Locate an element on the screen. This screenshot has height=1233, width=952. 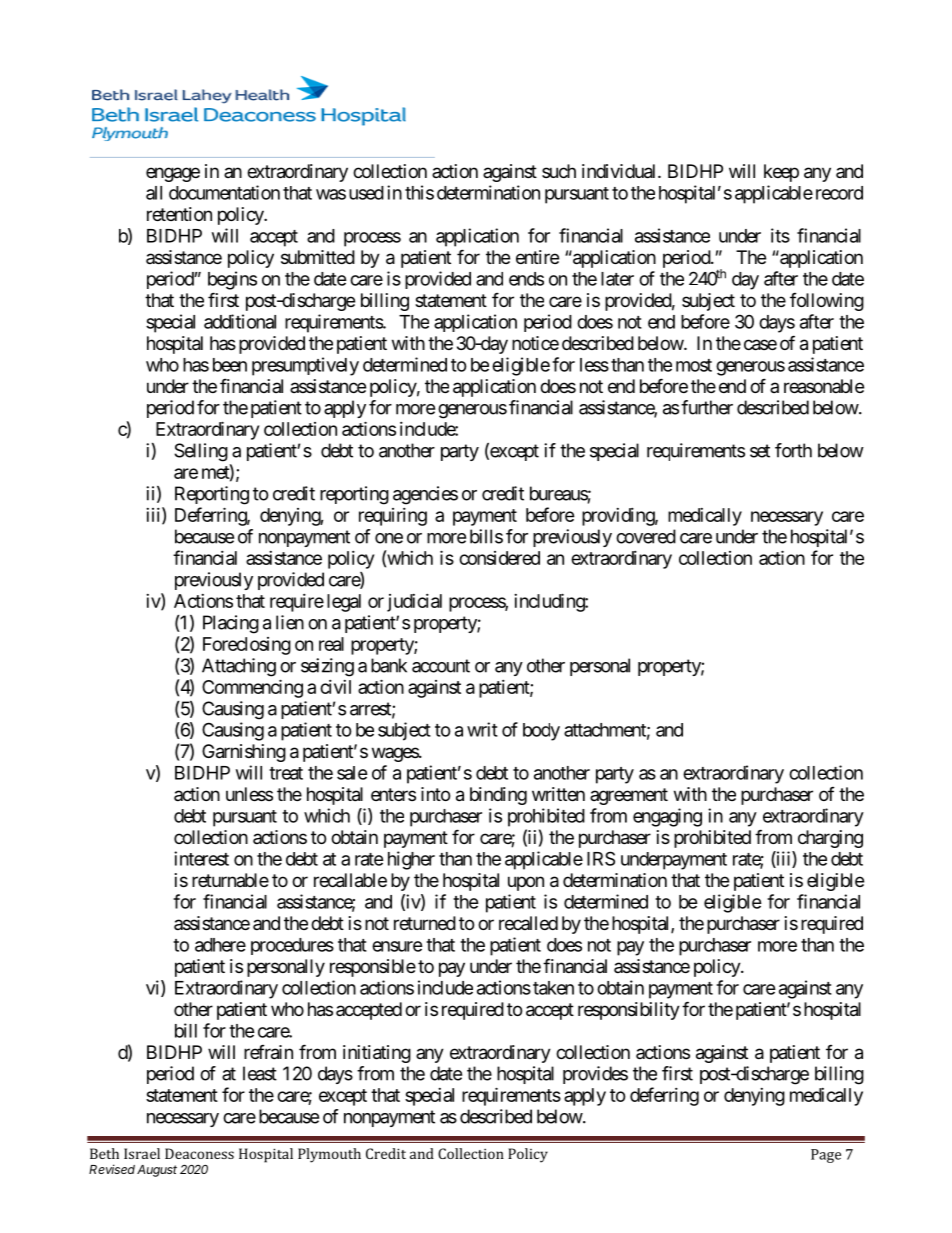
Attaching is located at coordinates (239, 667).
